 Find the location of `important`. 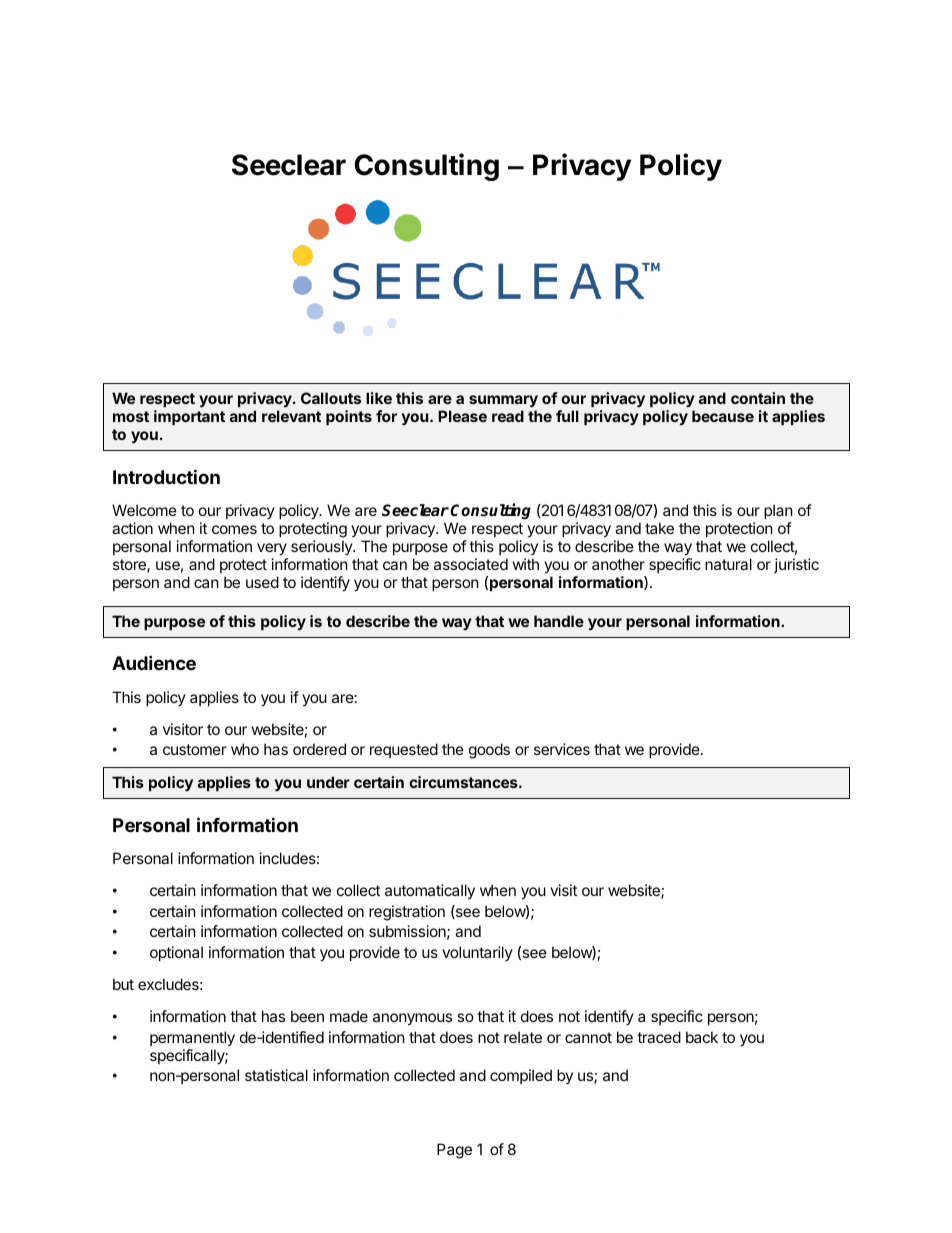

important is located at coordinates (189, 417).
